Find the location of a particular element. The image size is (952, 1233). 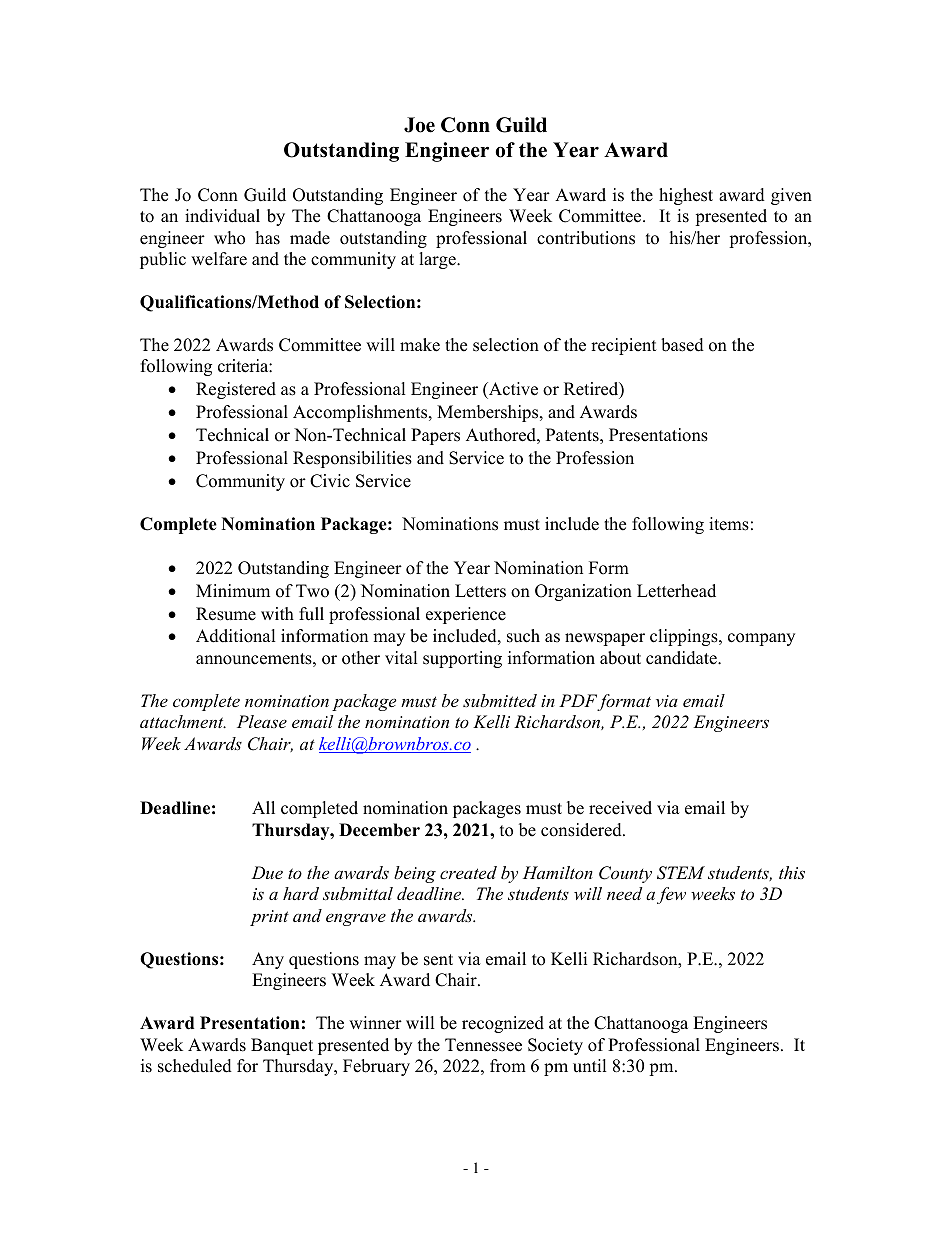

clippings is located at coordinates (685, 637).
